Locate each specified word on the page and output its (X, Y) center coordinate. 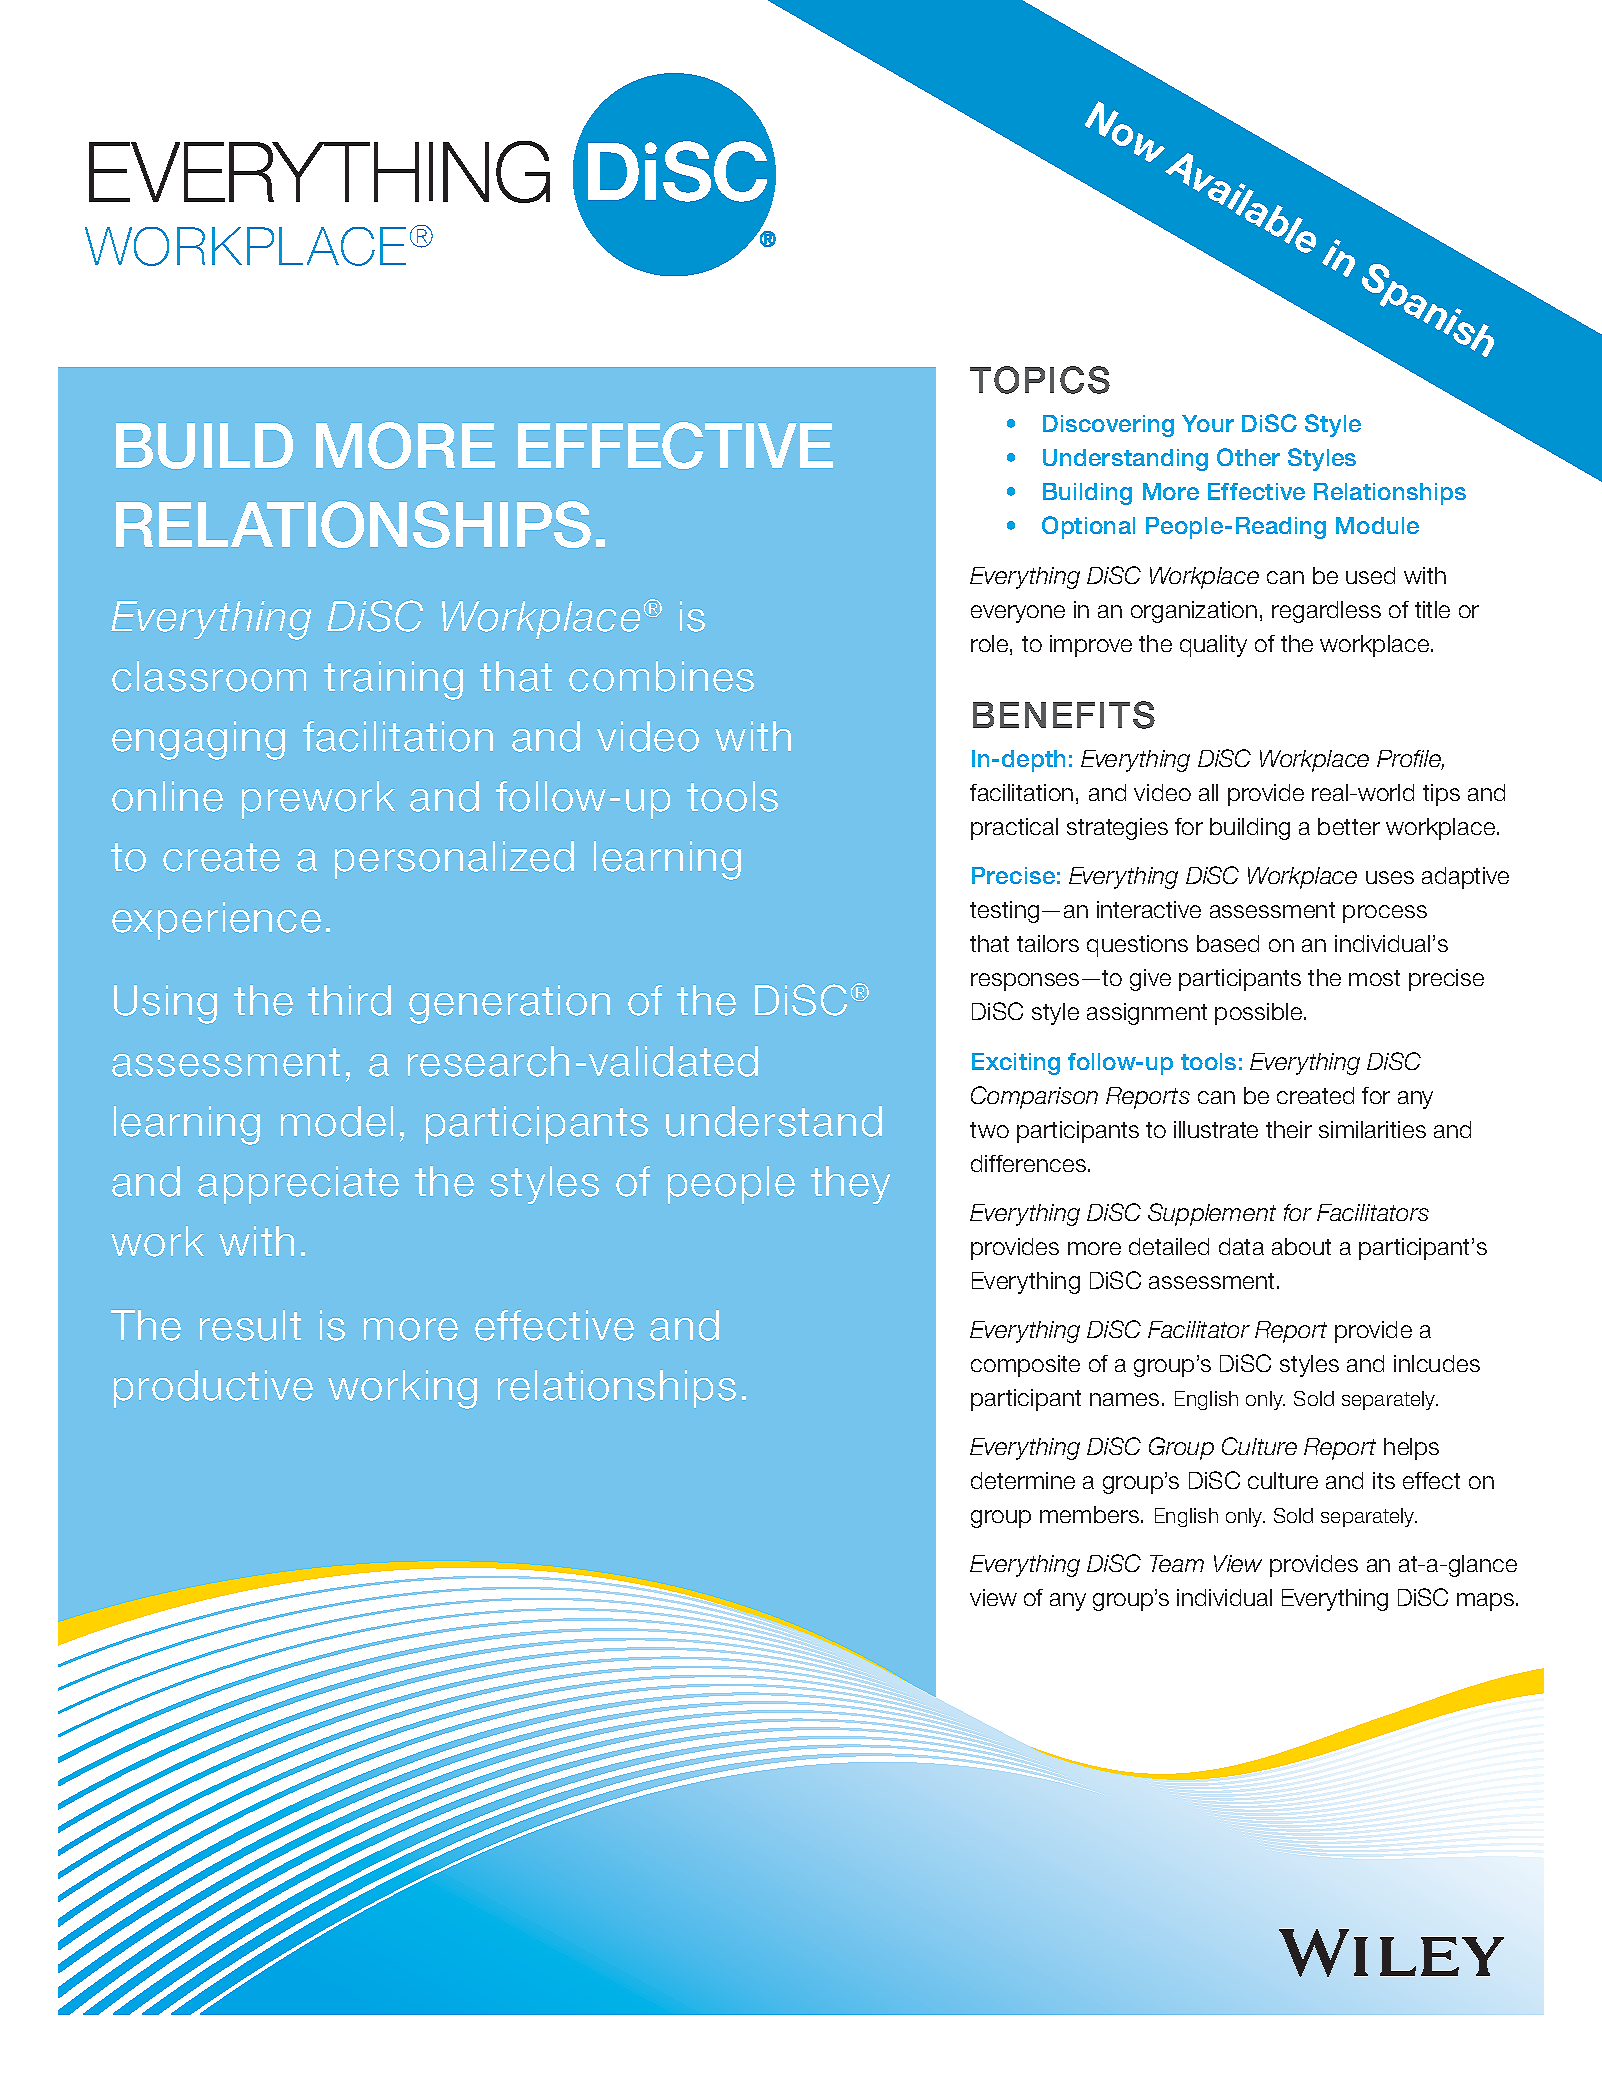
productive (213, 1389)
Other (1248, 457)
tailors (1048, 943)
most (1374, 978)
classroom (209, 676)
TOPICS (1040, 380)
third (349, 1000)
